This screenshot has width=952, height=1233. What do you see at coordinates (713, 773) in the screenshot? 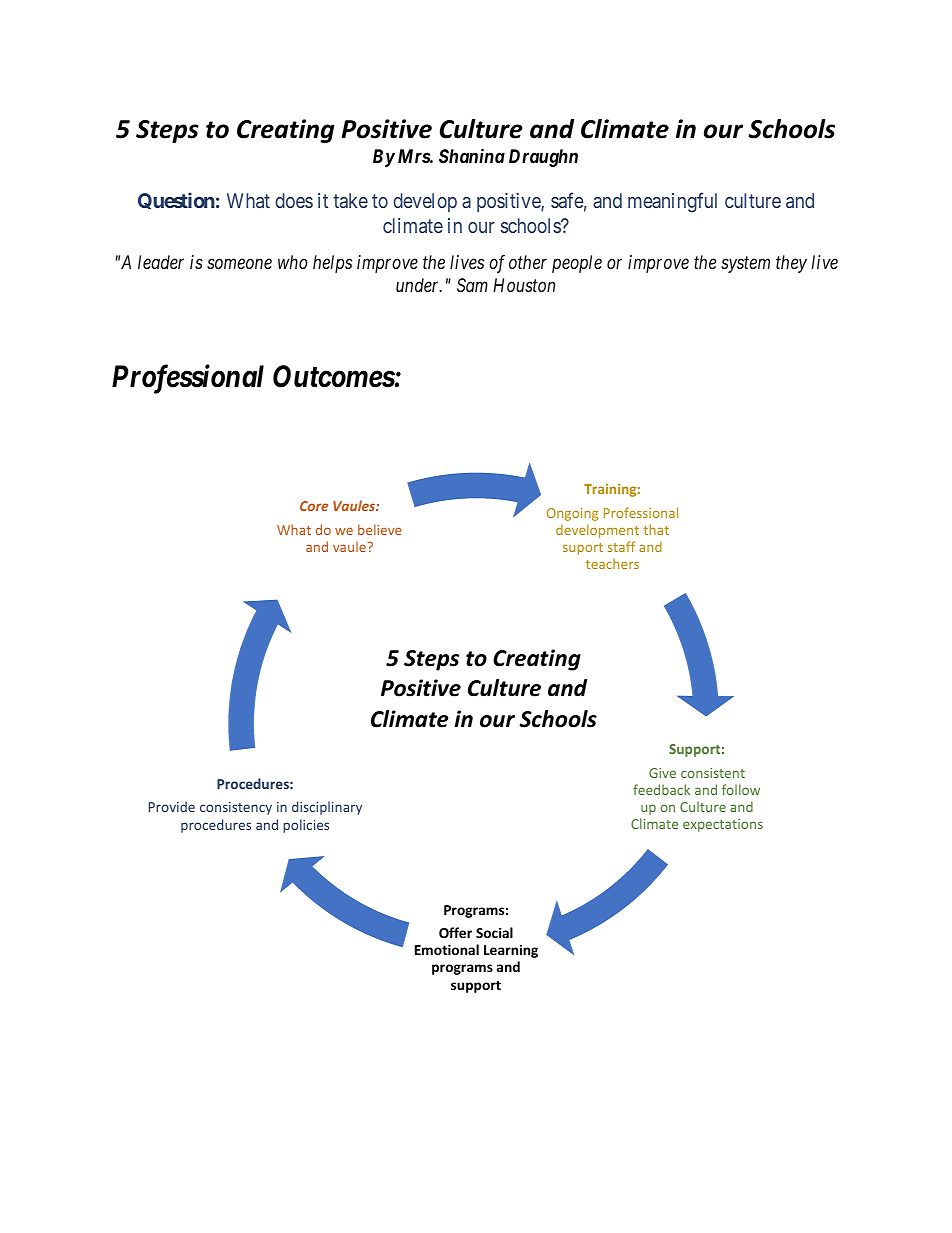
I see `consistent` at bounding box center [713, 773].
